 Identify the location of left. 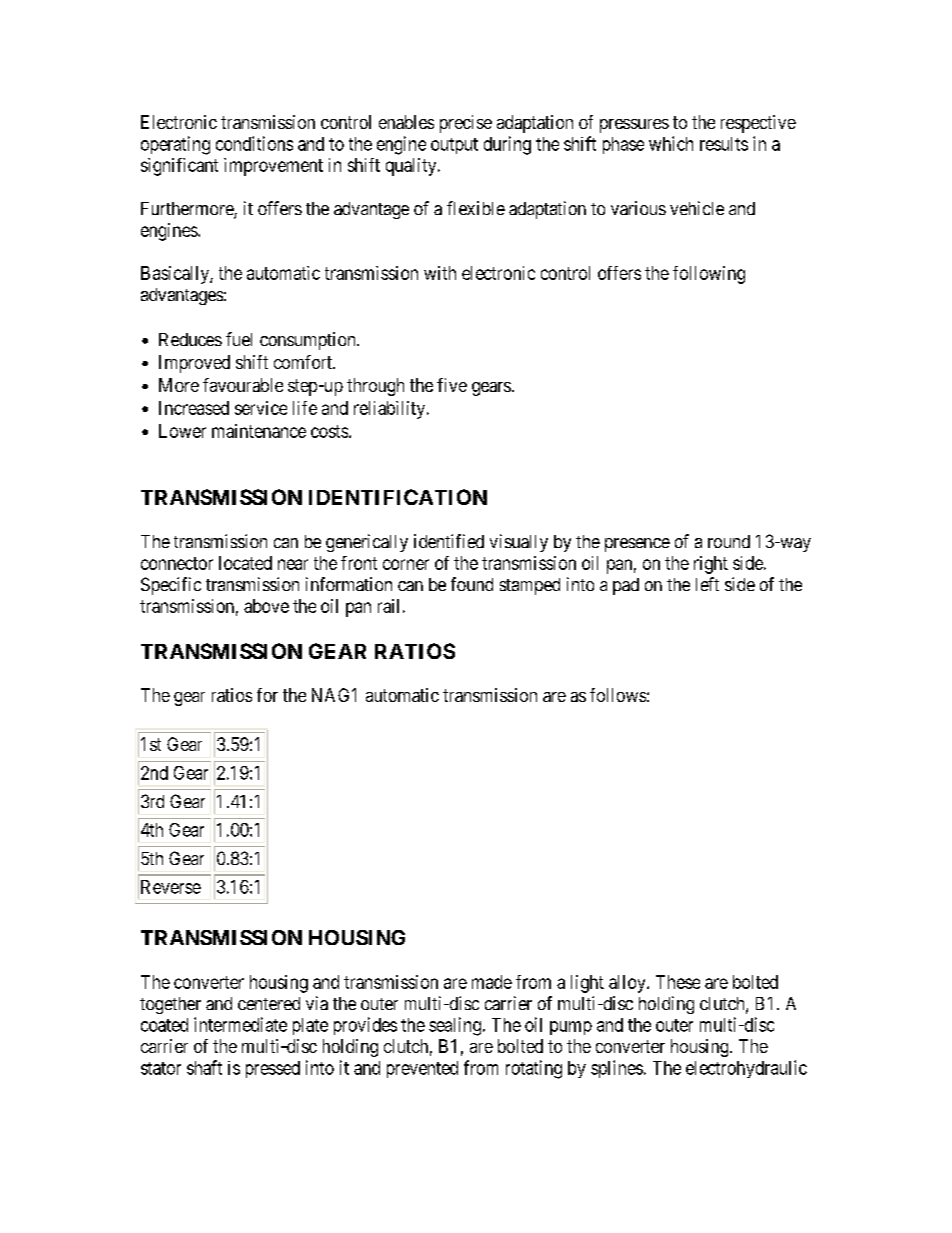
(707, 584).
